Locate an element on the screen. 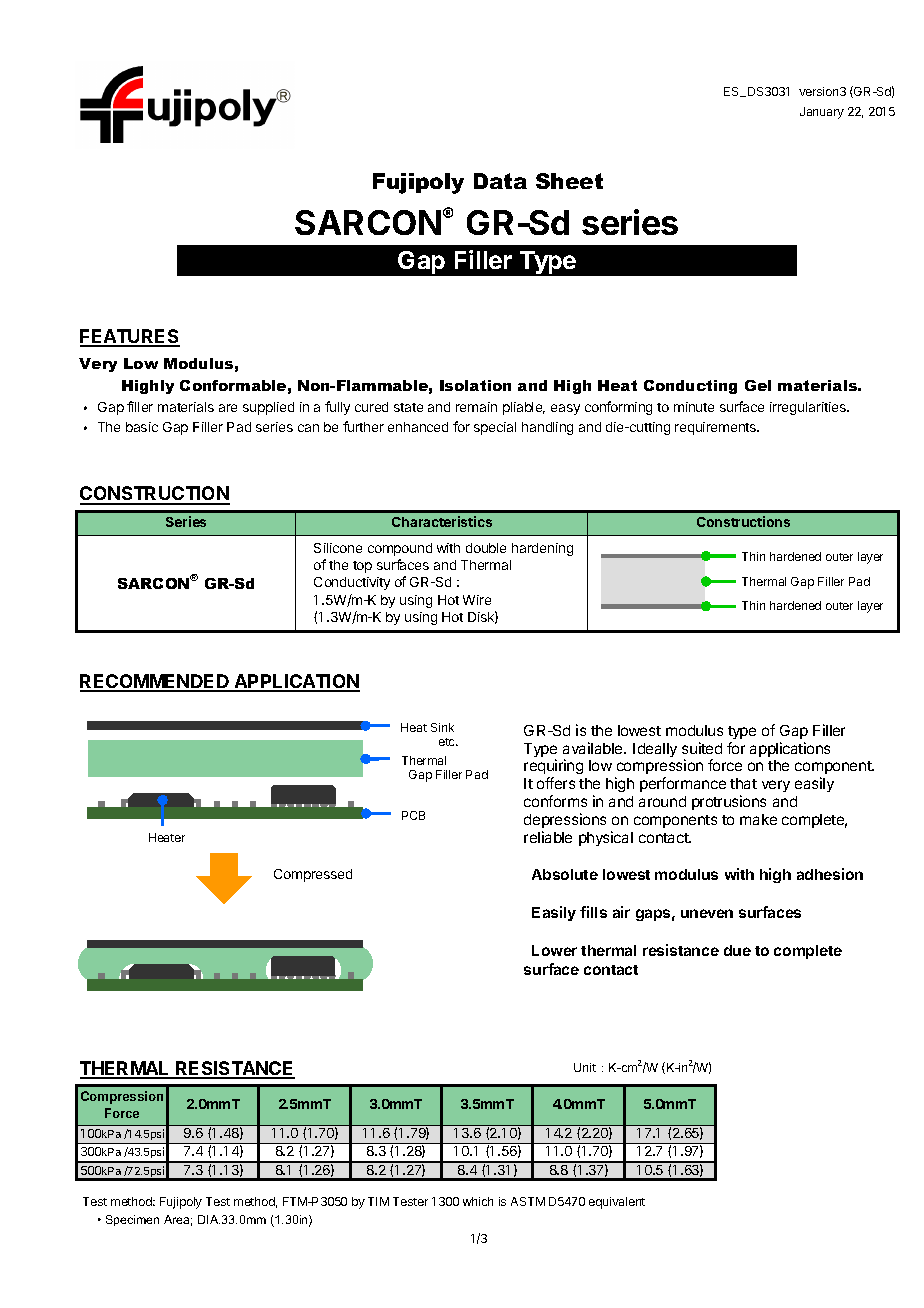  make is located at coordinates (758, 819).
